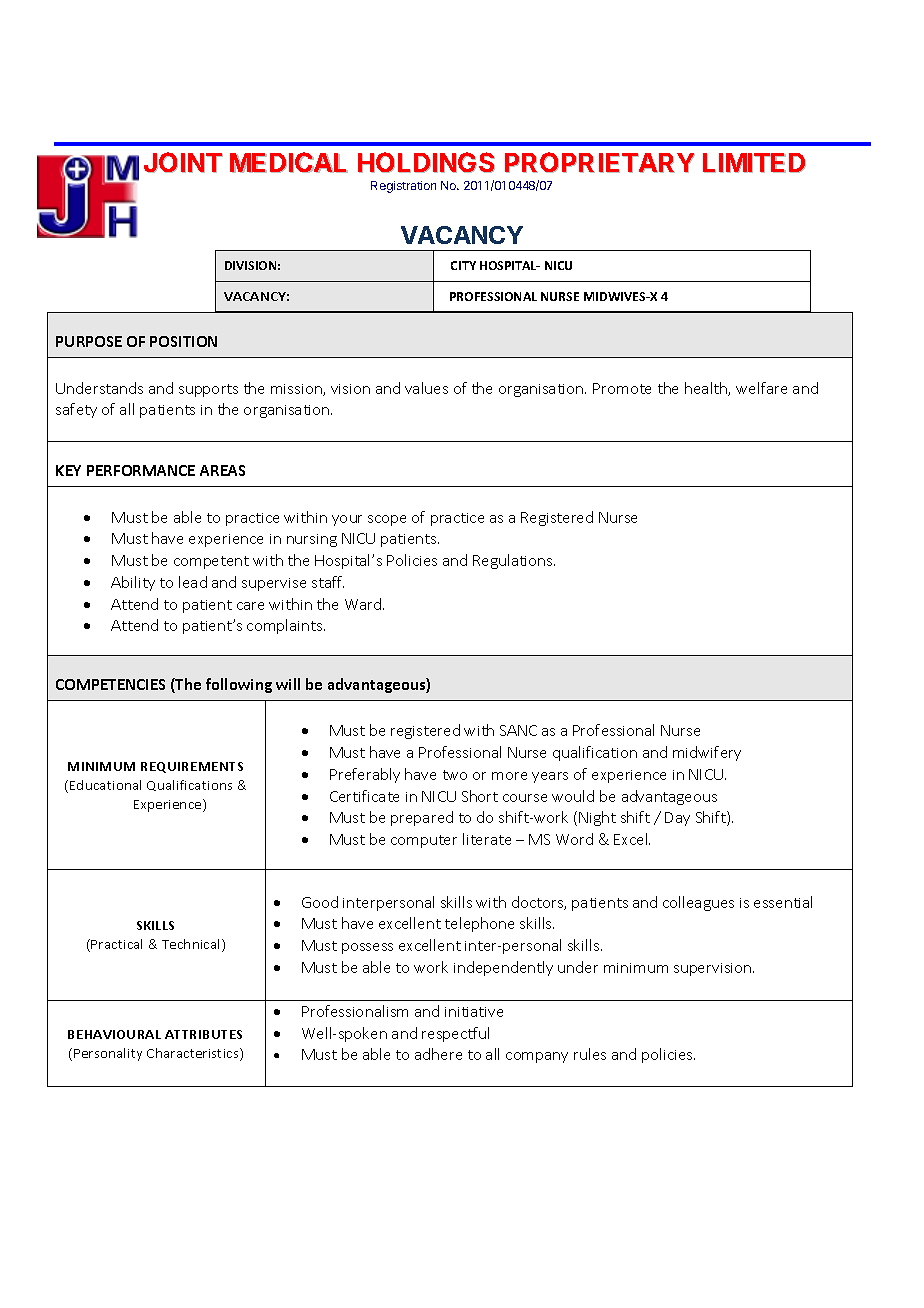 This screenshot has height=1308, width=924. What do you see at coordinates (387, 520) in the screenshot?
I see `scope` at bounding box center [387, 520].
